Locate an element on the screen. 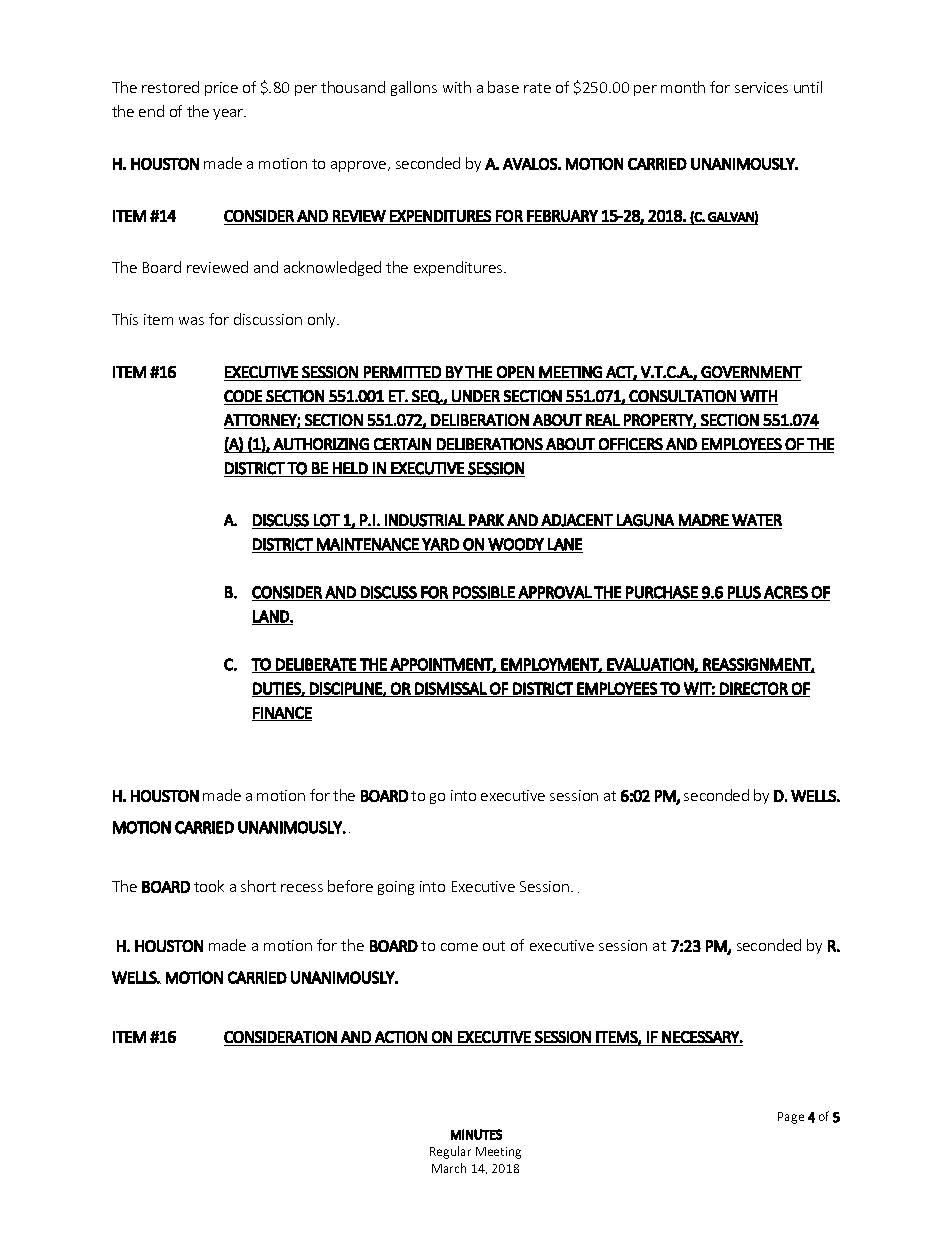 Image resolution: width=952 pixels, height=1233 pixels. MINUTES is located at coordinates (476, 1134).
